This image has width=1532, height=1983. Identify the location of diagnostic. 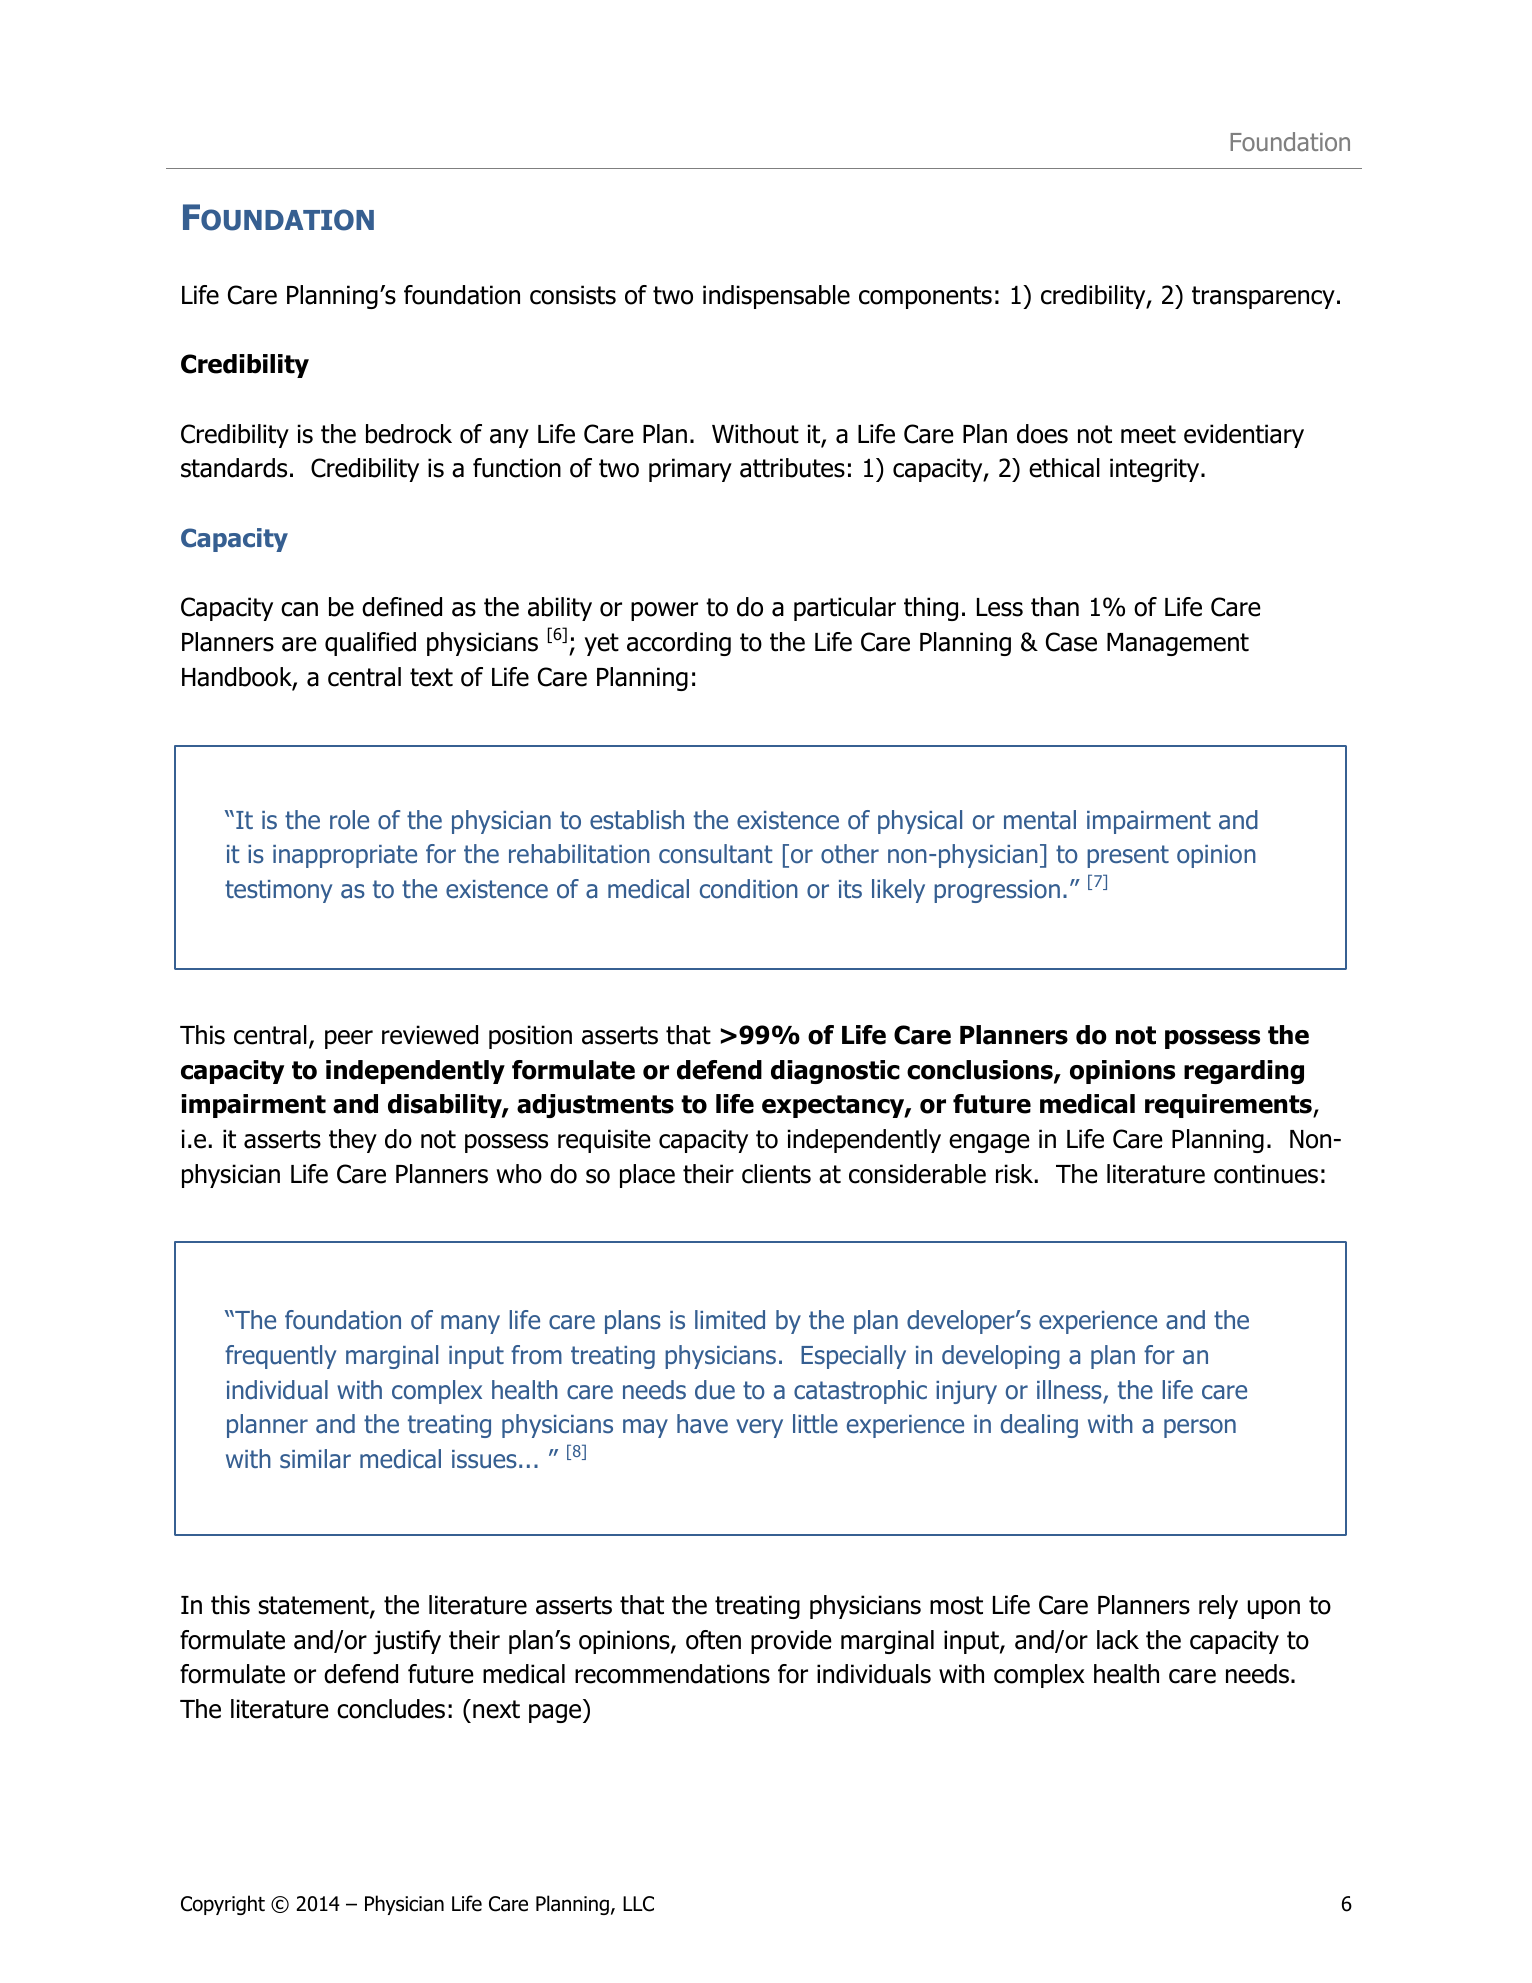
(835, 1072).
